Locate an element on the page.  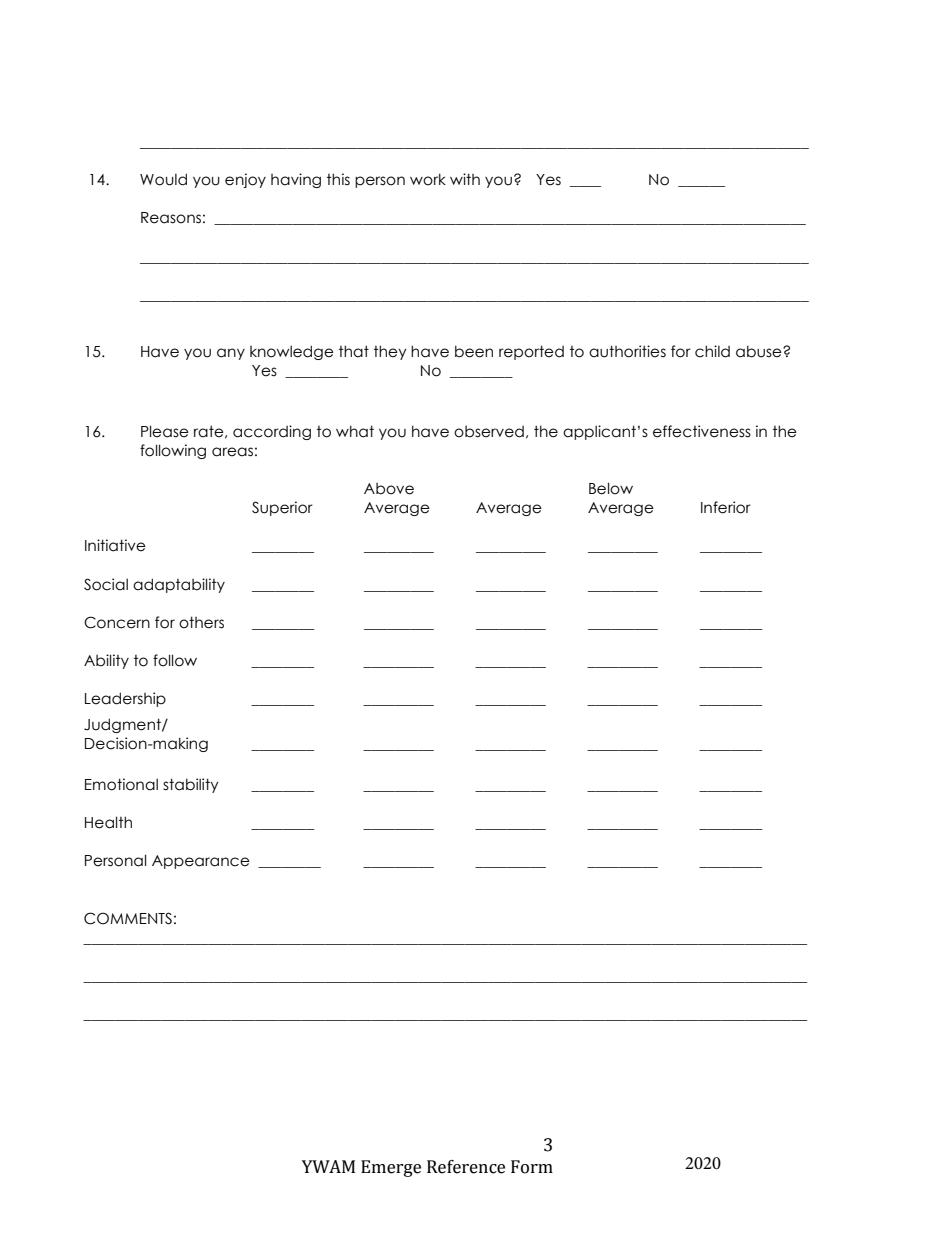
work is located at coordinates (428, 179).
